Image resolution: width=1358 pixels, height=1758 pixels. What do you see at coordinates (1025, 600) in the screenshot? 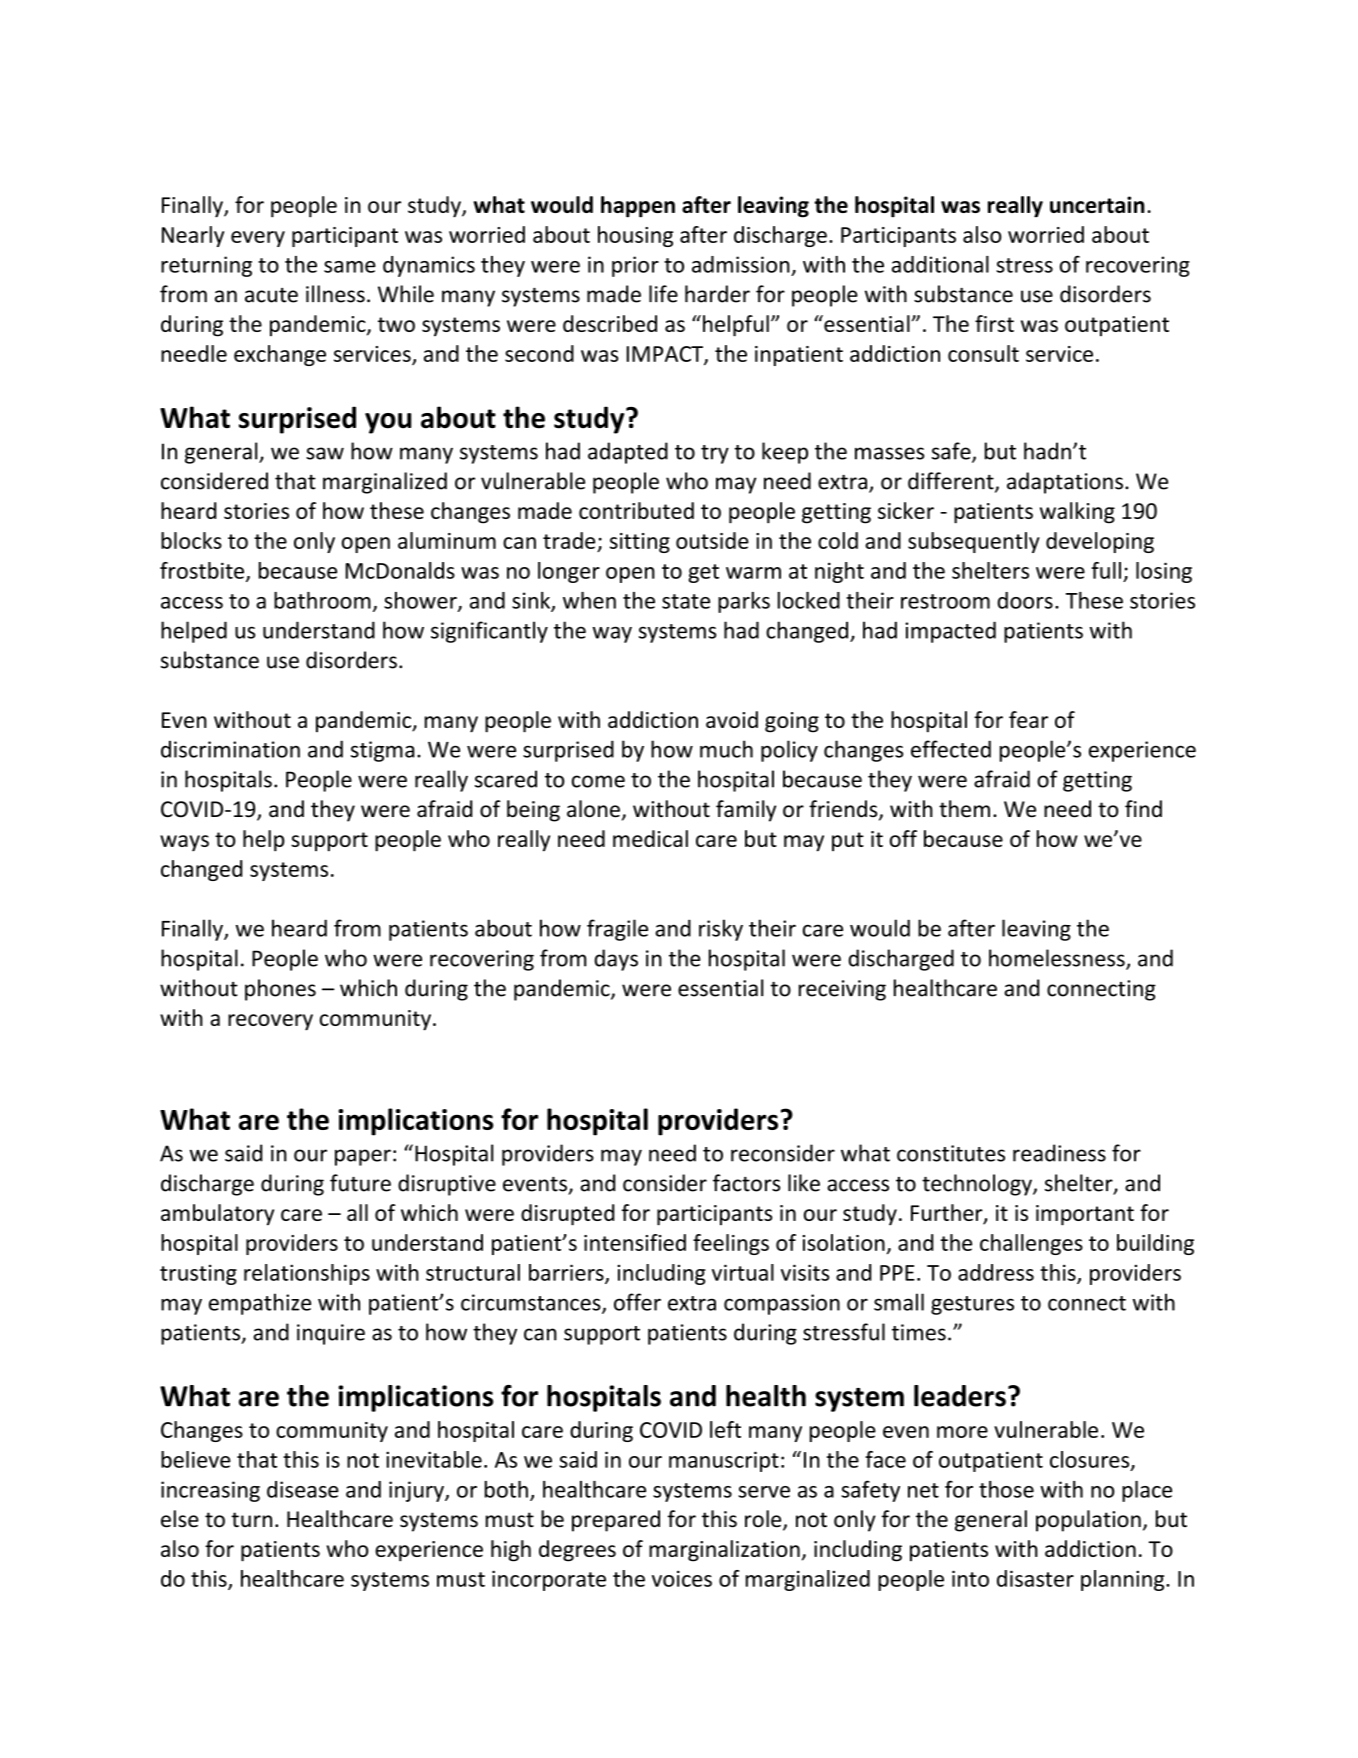
I see `doors` at bounding box center [1025, 600].
